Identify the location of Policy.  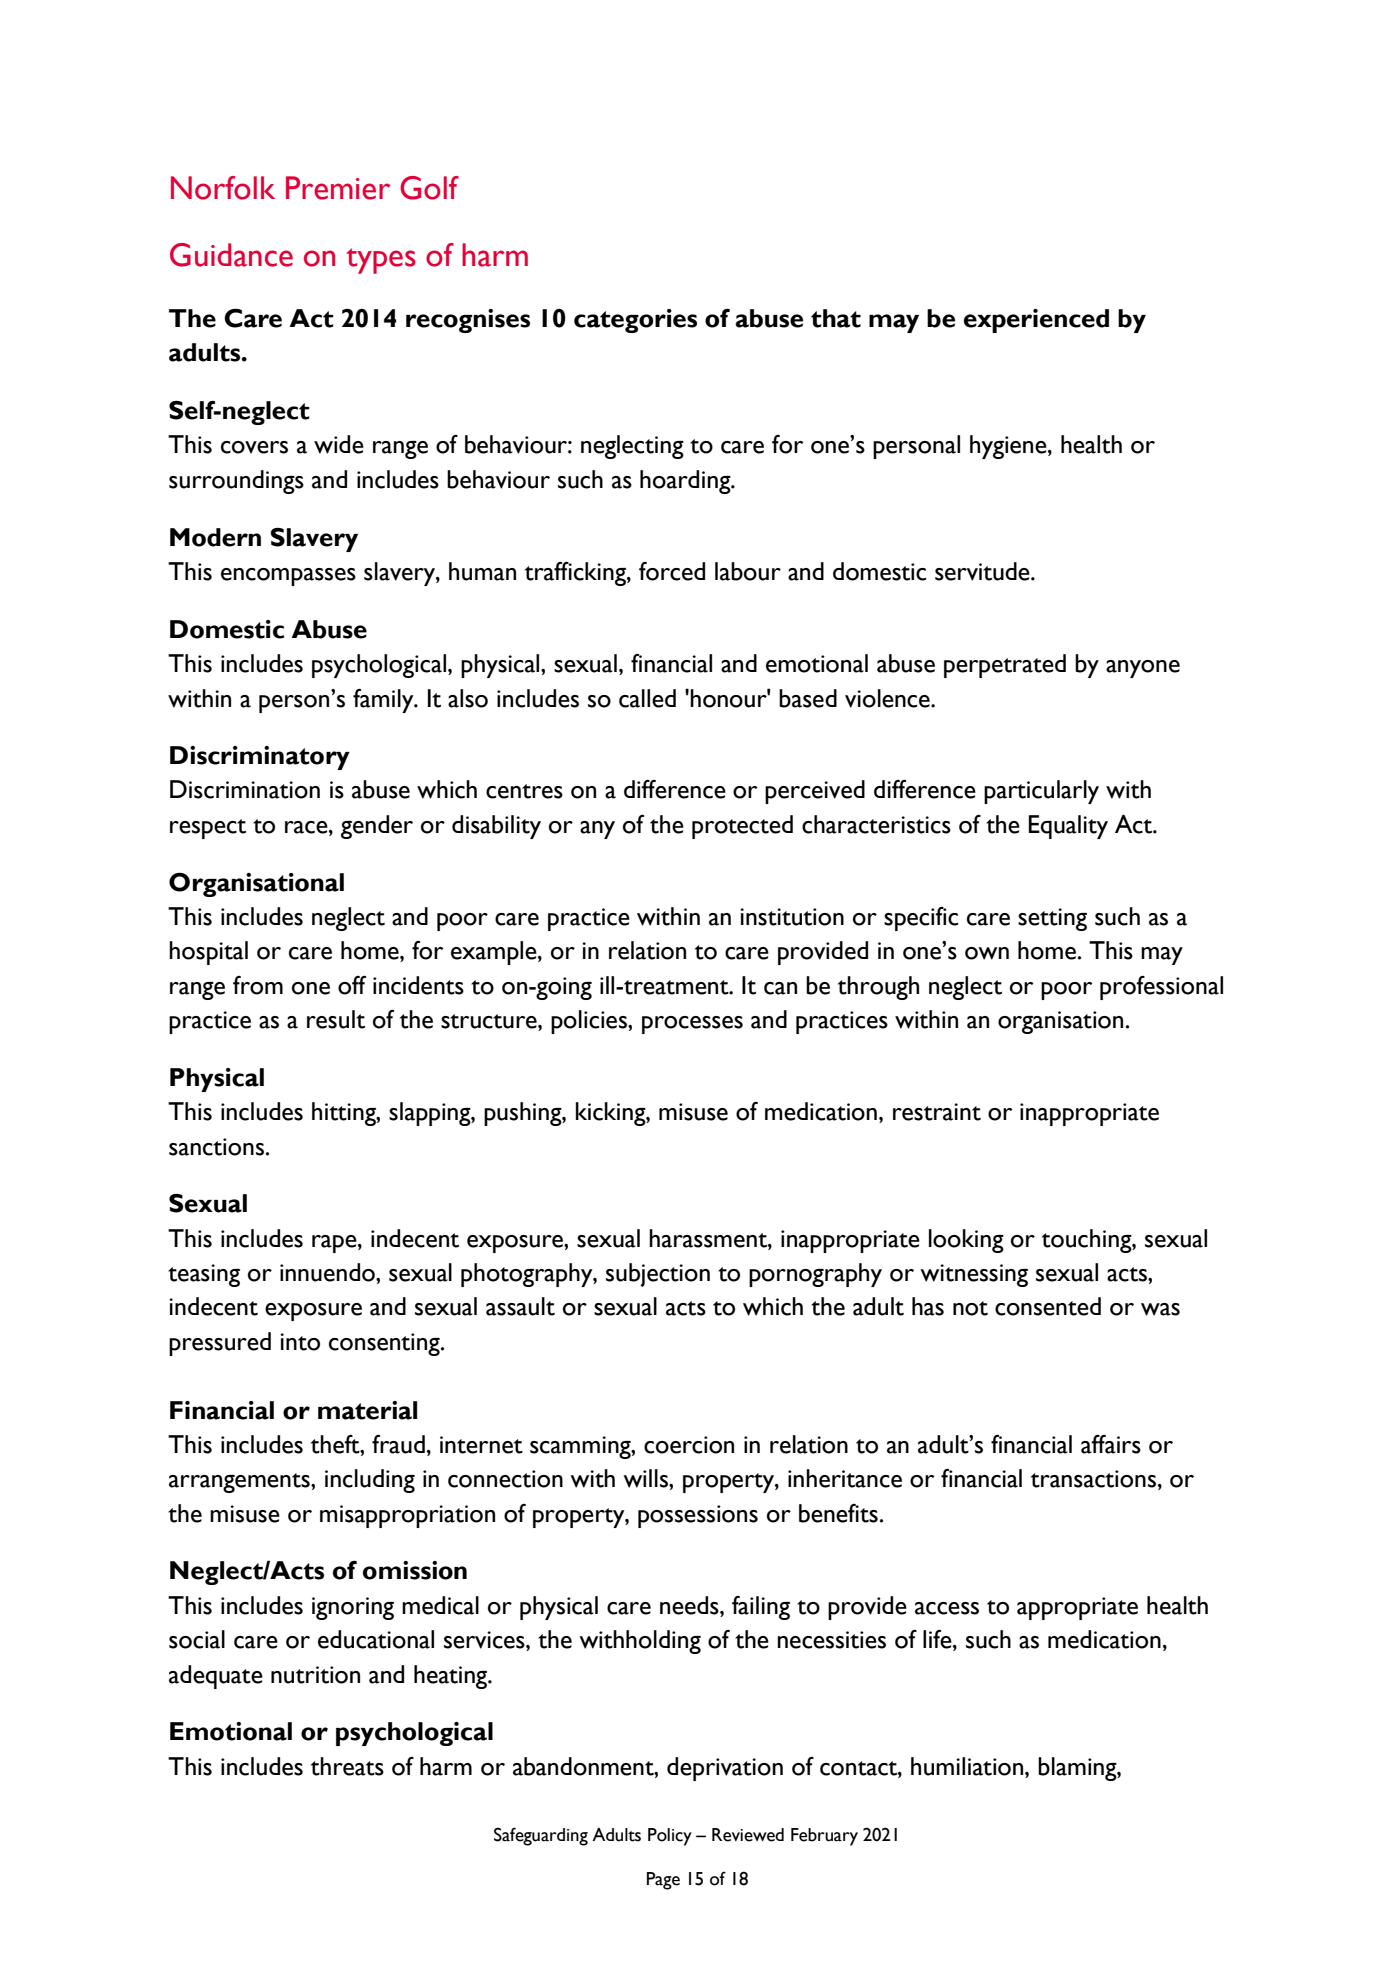
(670, 1837).
